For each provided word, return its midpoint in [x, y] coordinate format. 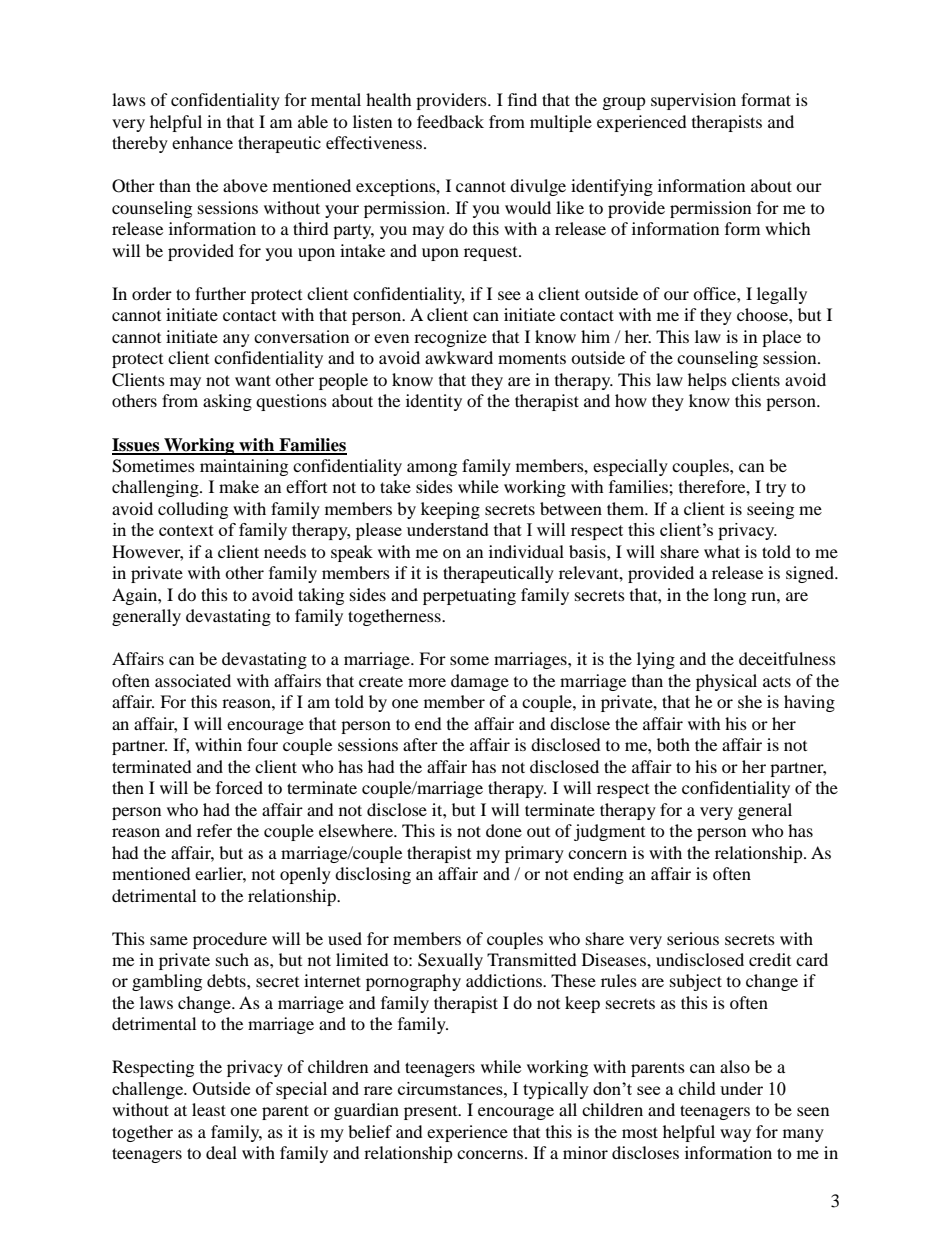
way [735, 1135]
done [504, 830]
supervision [693, 101]
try [776, 489]
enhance [202, 142]
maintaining [244, 467]
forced [239, 787]
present [432, 1113]
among [432, 469]
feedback [450, 121]
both [673, 744]
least [209, 1109]
